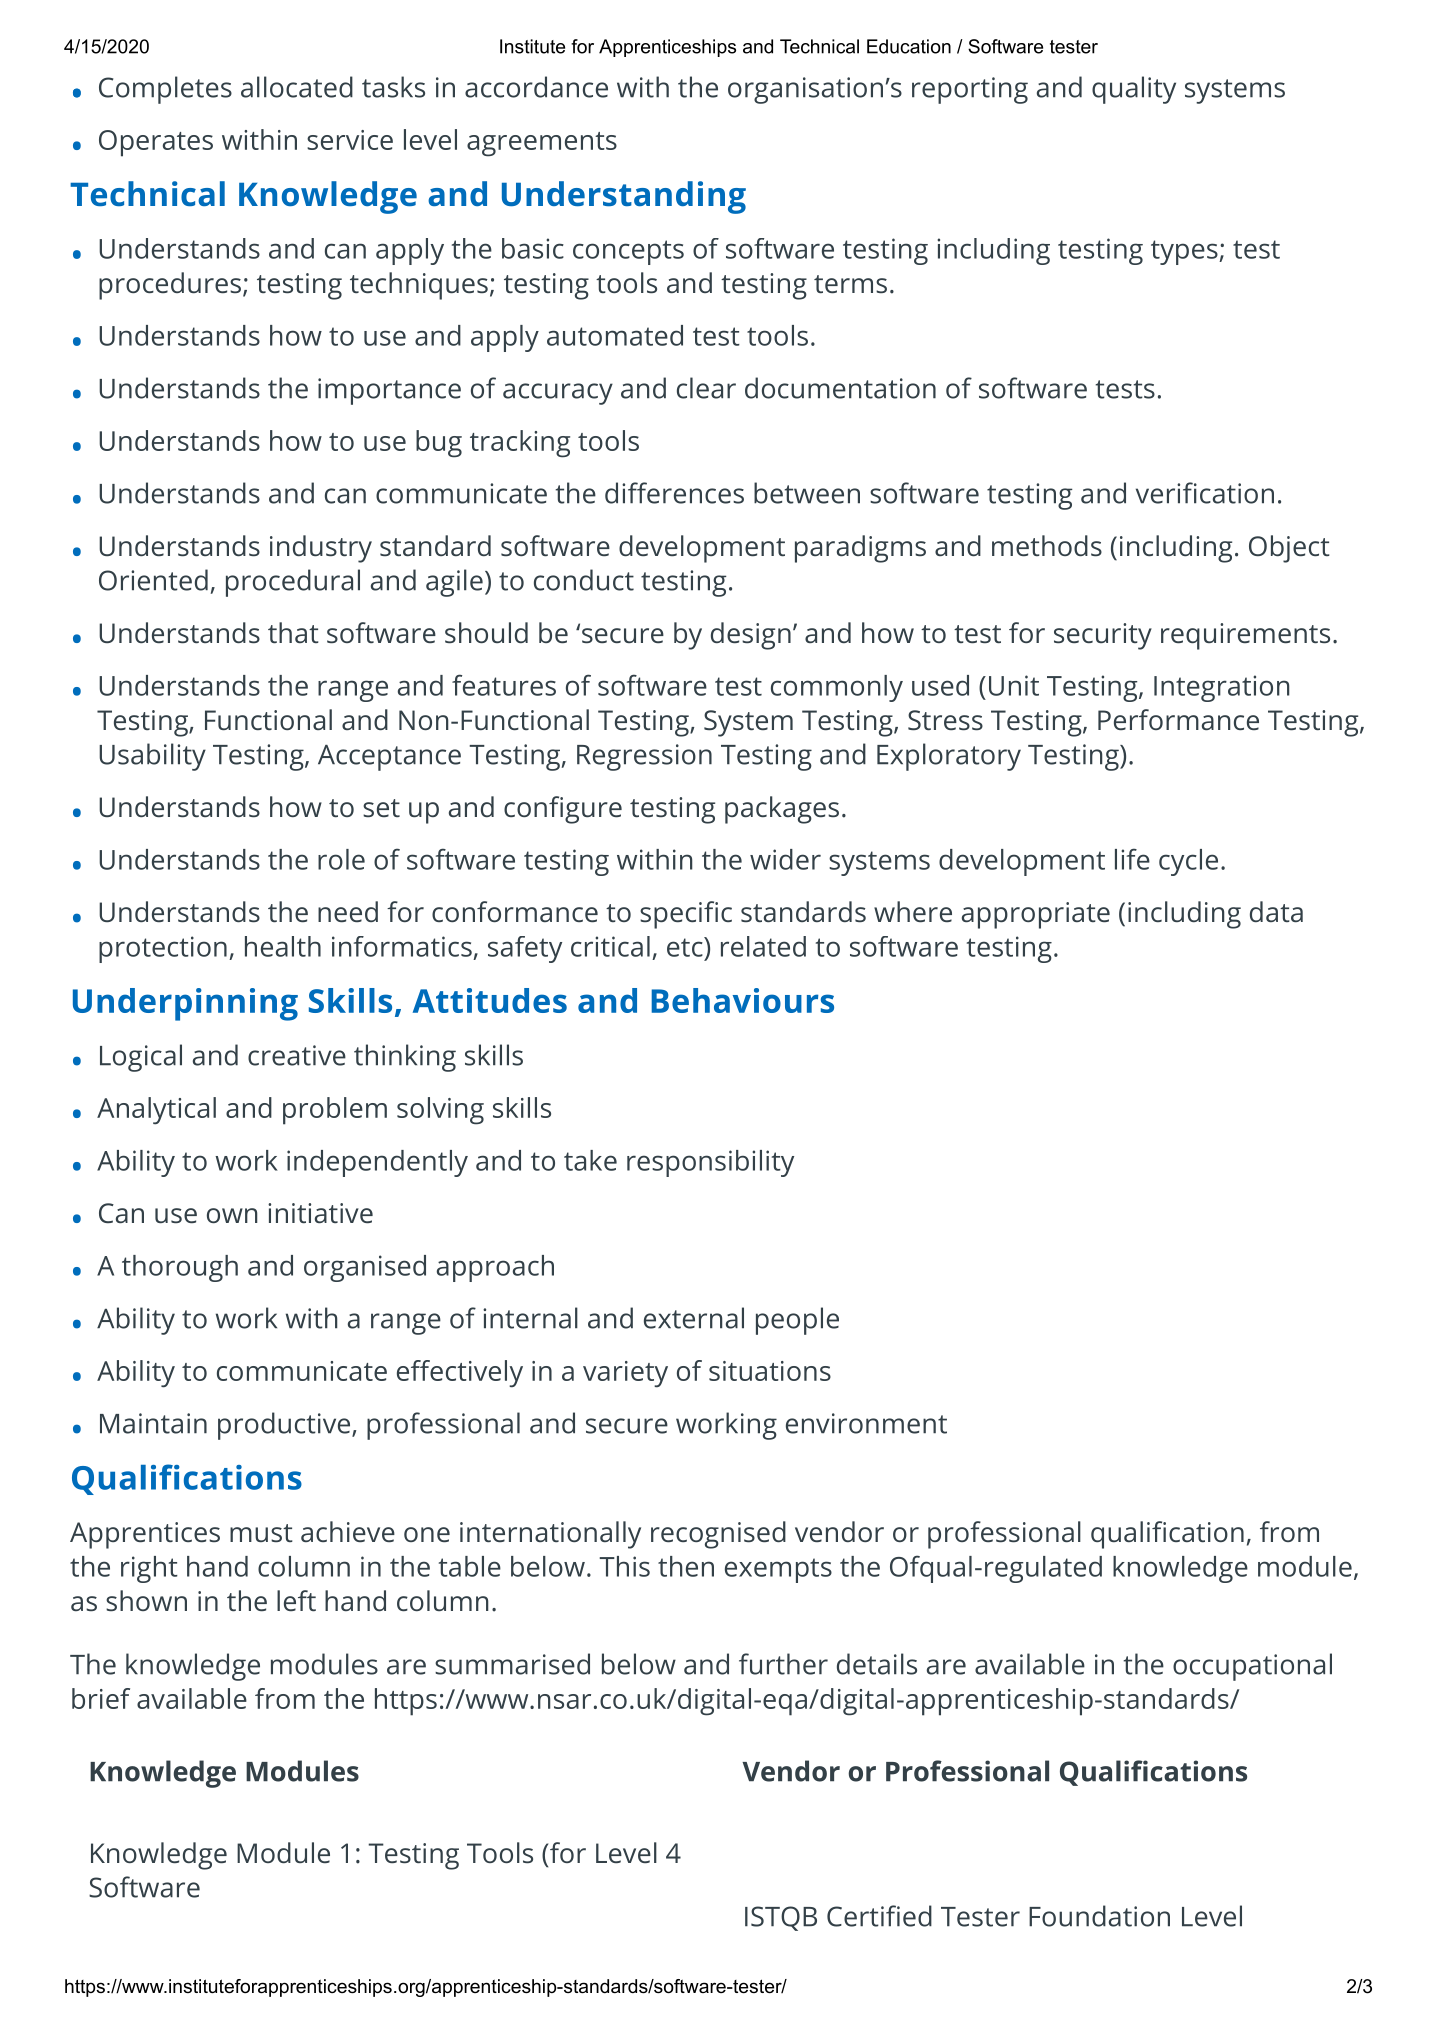  Describe the element at coordinates (156, 143) in the screenshot. I see `Operates` at that location.
